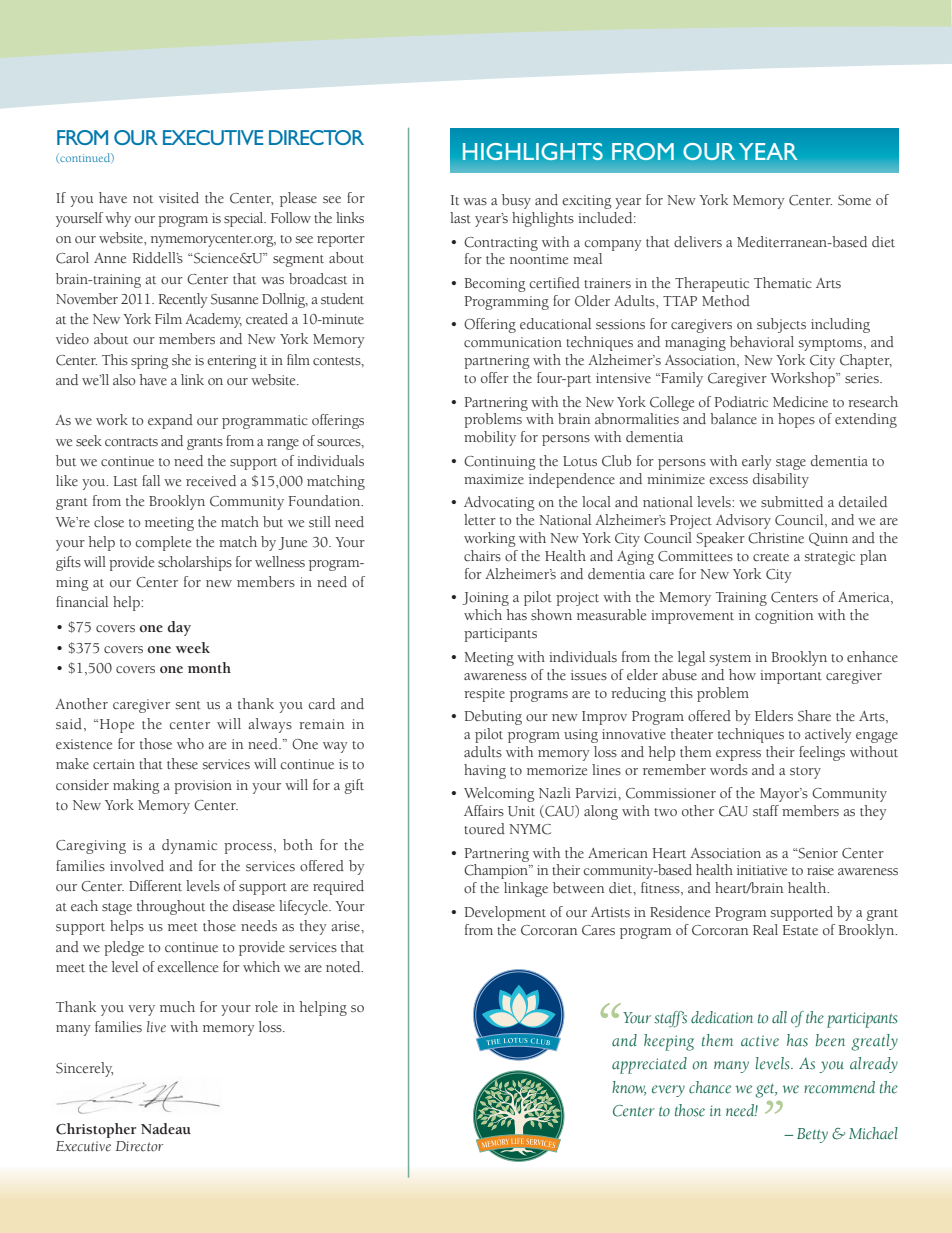 The image size is (952, 1233). What do you see at coordinates (805, 773) in the document?
I see `story` at bounding box center [805, 773].
